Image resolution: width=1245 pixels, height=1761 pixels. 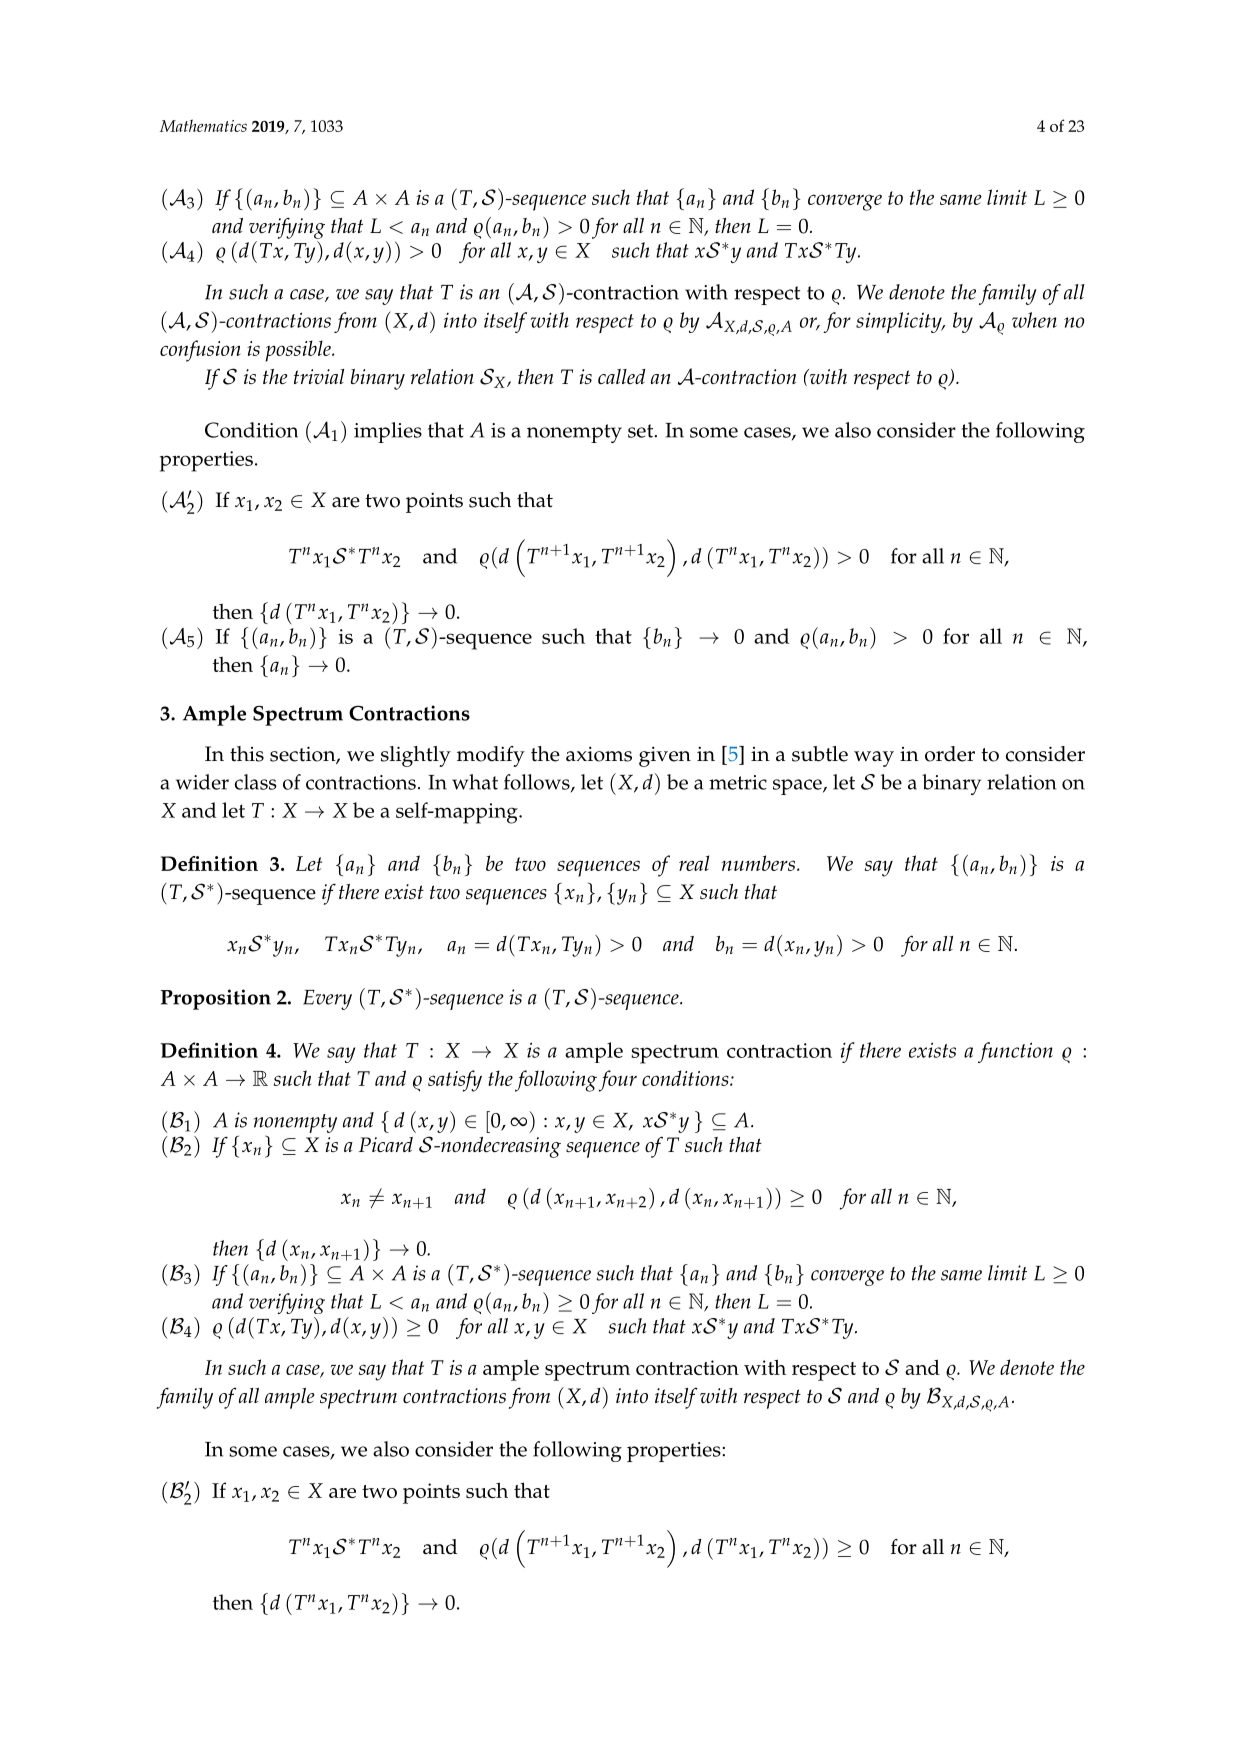 What do you see at coordinates (256, 782) in the screenshot?
I see `class` at bounding box center [256, 782].
